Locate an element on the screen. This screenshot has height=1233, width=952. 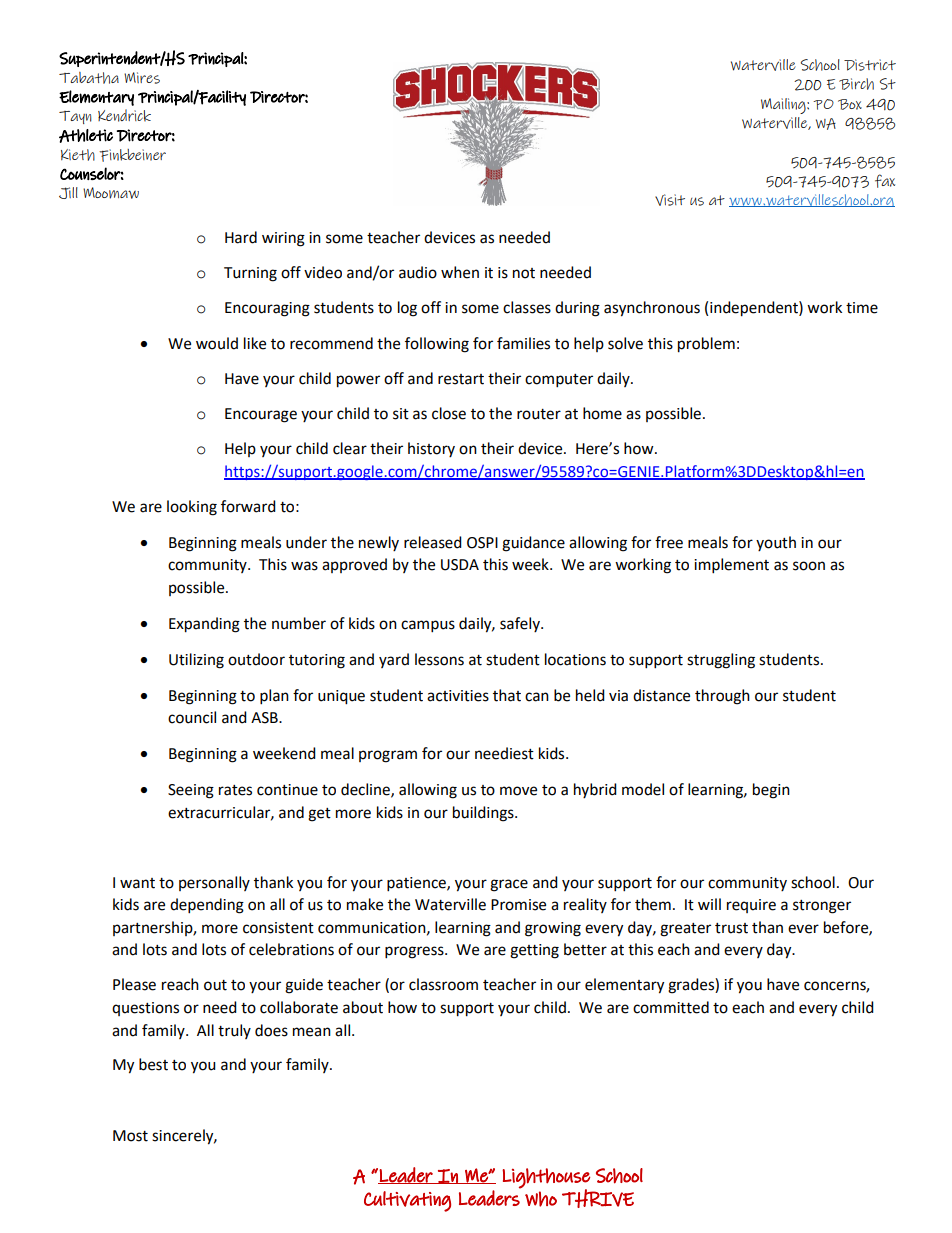
grace is located at coordinates (509, 885).
